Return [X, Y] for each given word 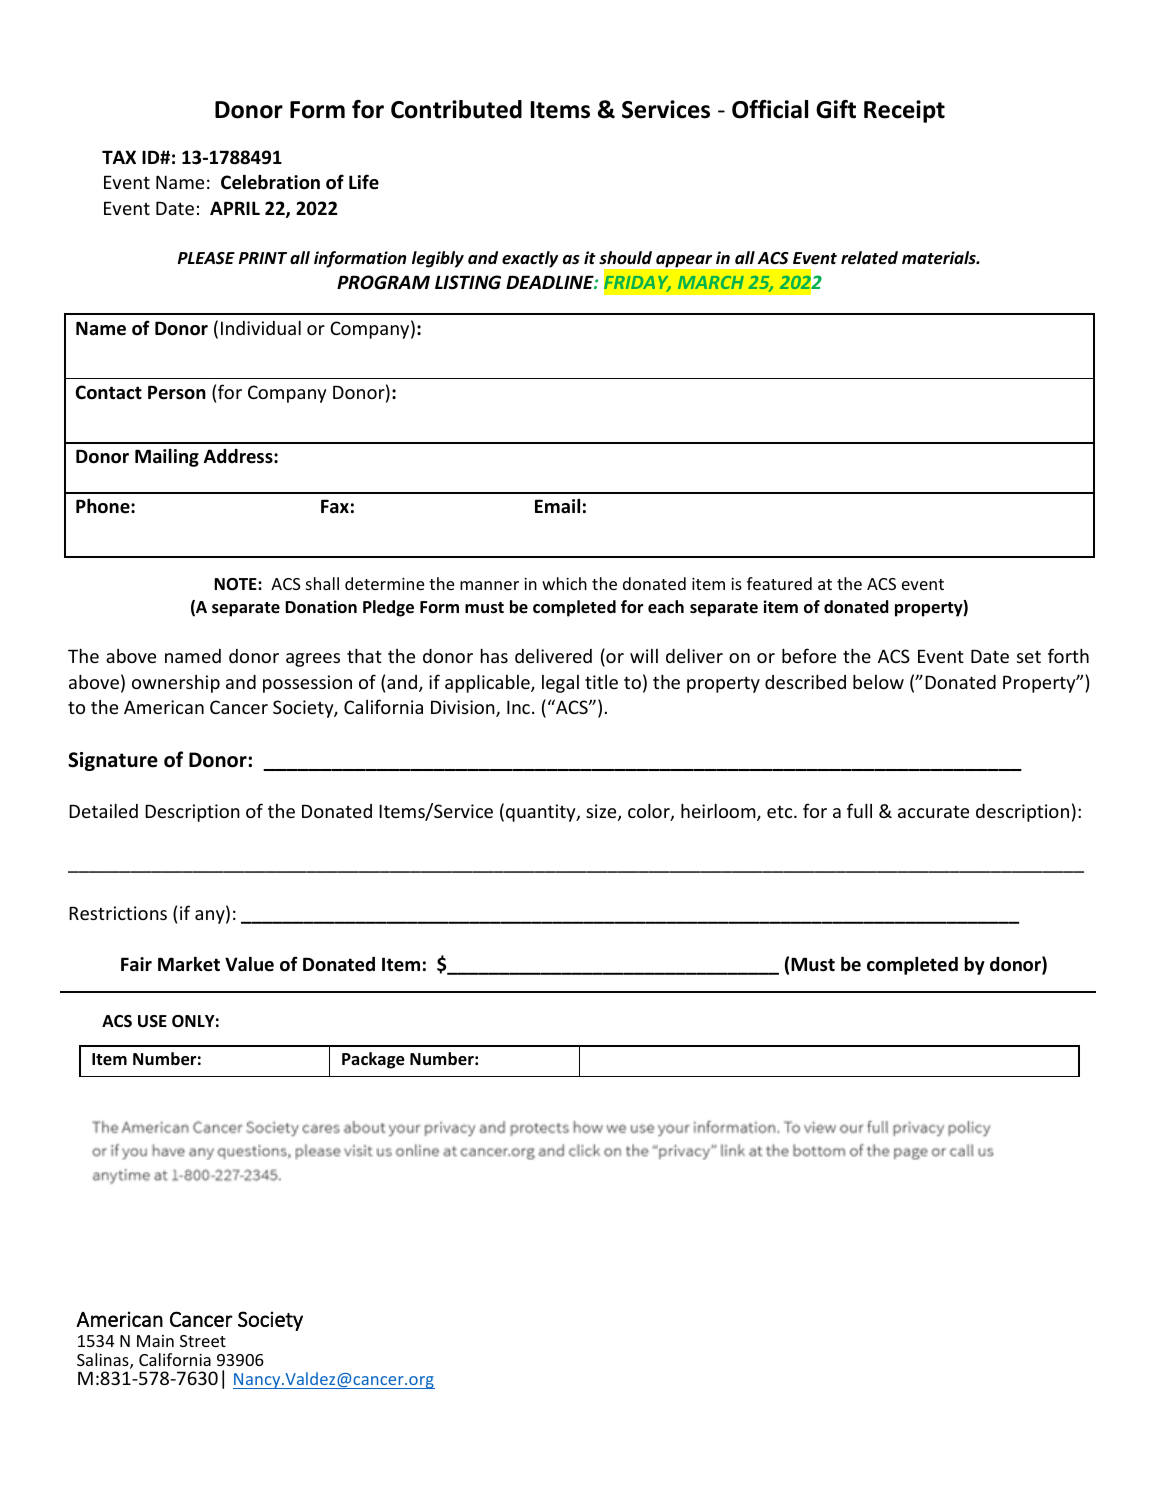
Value [249, 964]
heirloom [719, 812]
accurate [933, 811]
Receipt [904, 111]
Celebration [270, 182]
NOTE [236, 584]
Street [203, 1341]
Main [155, 1341]
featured [779, 583]
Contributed [456, 109]
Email [557, 505]
